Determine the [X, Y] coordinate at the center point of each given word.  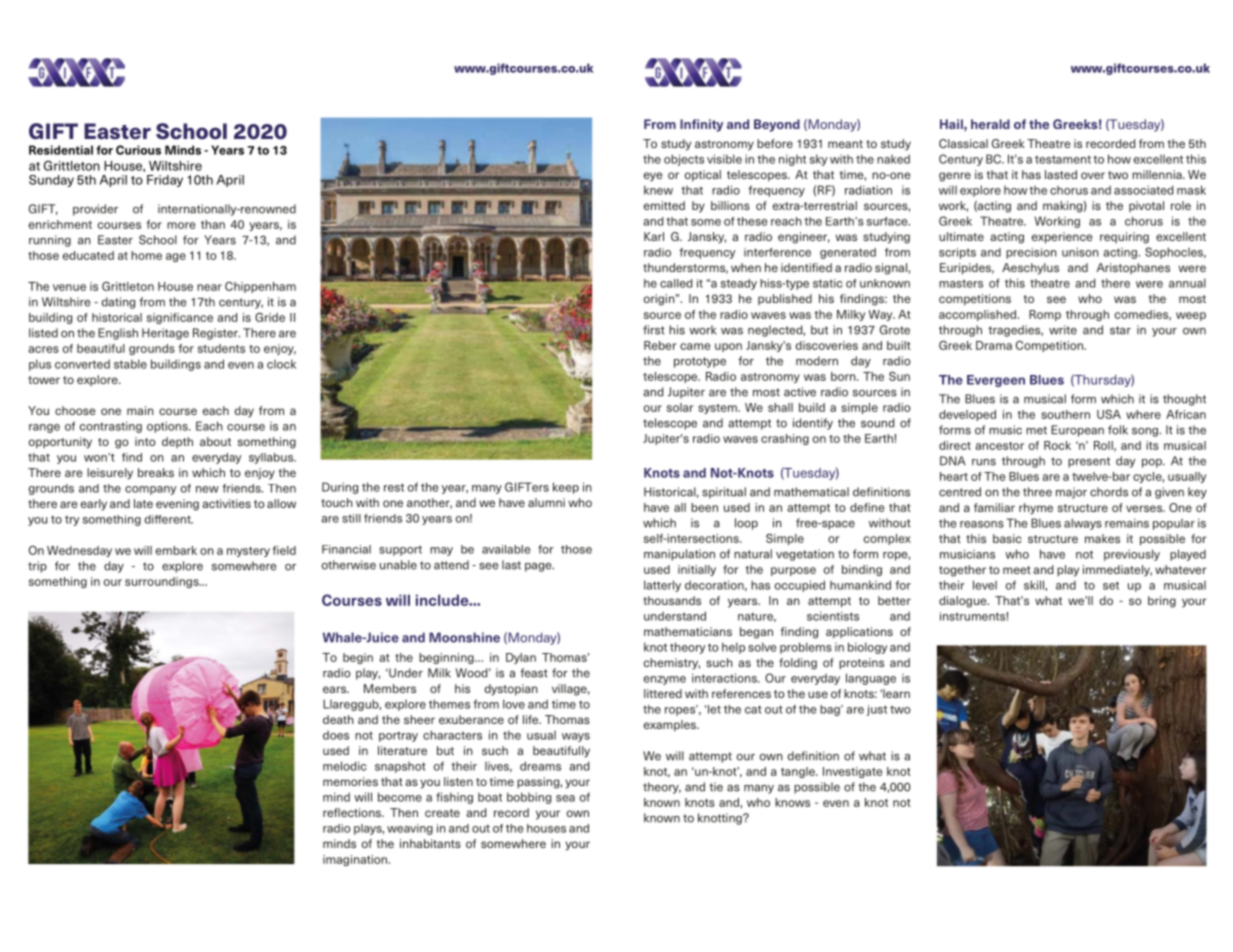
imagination [356, 860]
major [1071, 493]
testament [1063, 159]
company [151, 490]
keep [566, 488]
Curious [138, 150]
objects [684, 160]
